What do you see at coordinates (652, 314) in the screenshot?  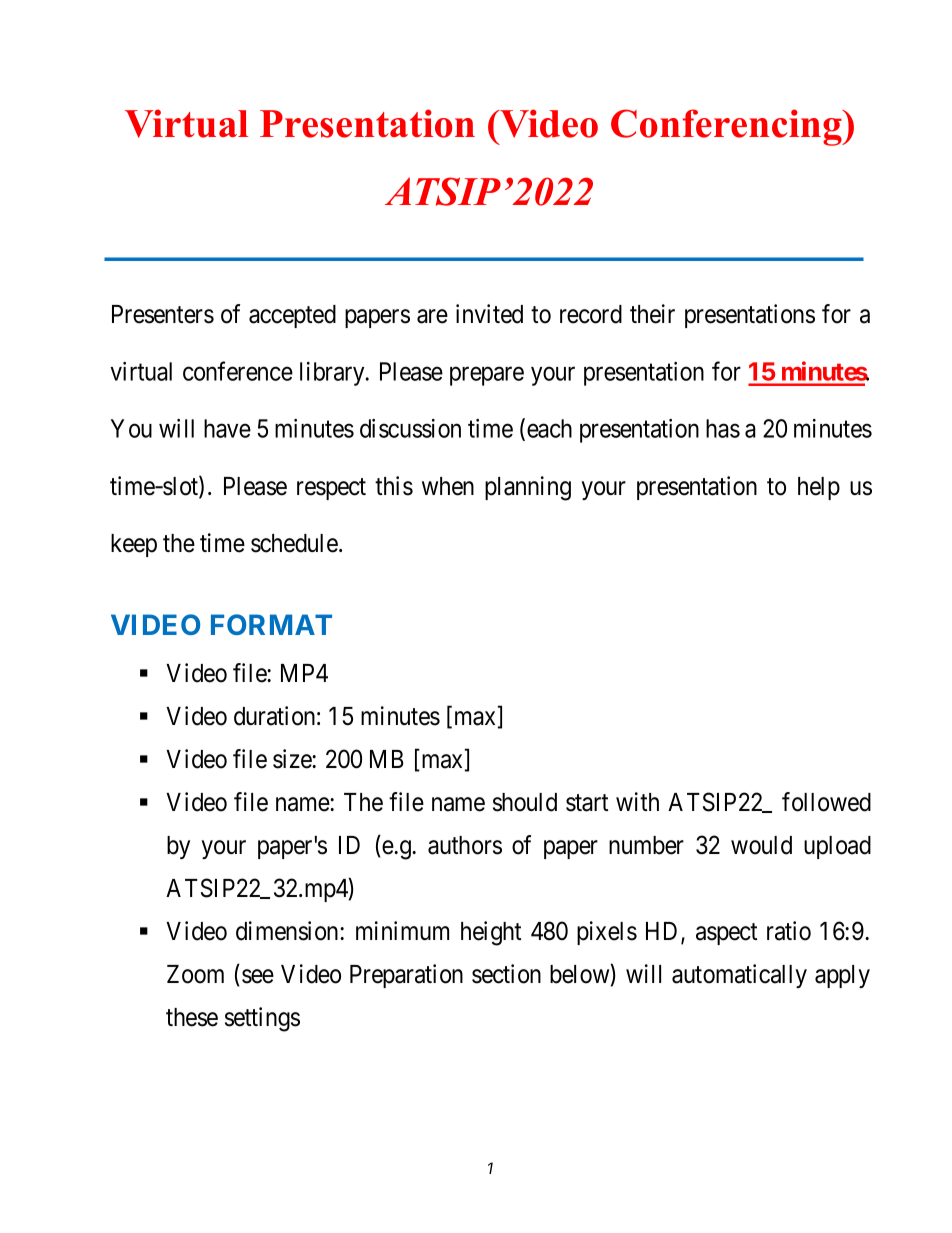 I see `their` at bounding box center [652, 314].
